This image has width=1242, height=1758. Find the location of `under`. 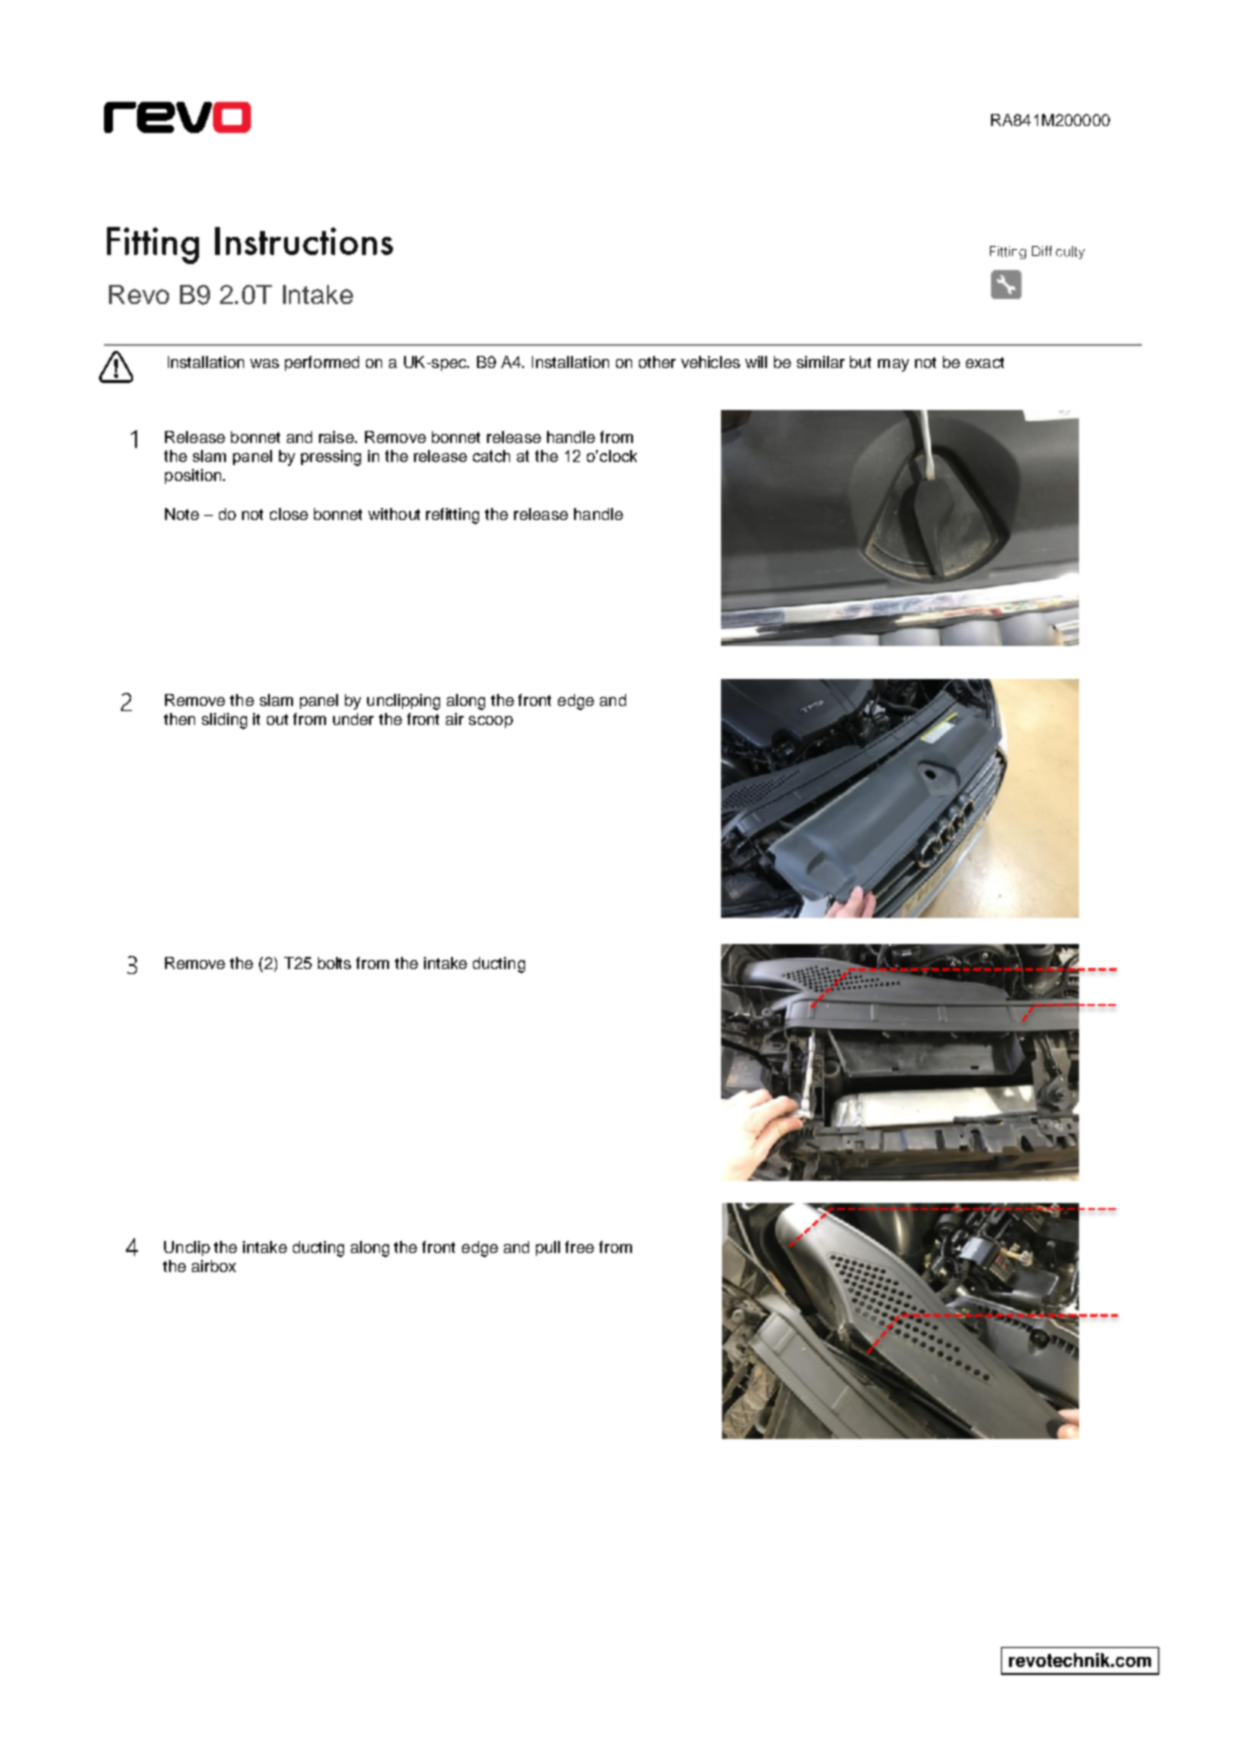

under is located at coordinates (353, 719).
